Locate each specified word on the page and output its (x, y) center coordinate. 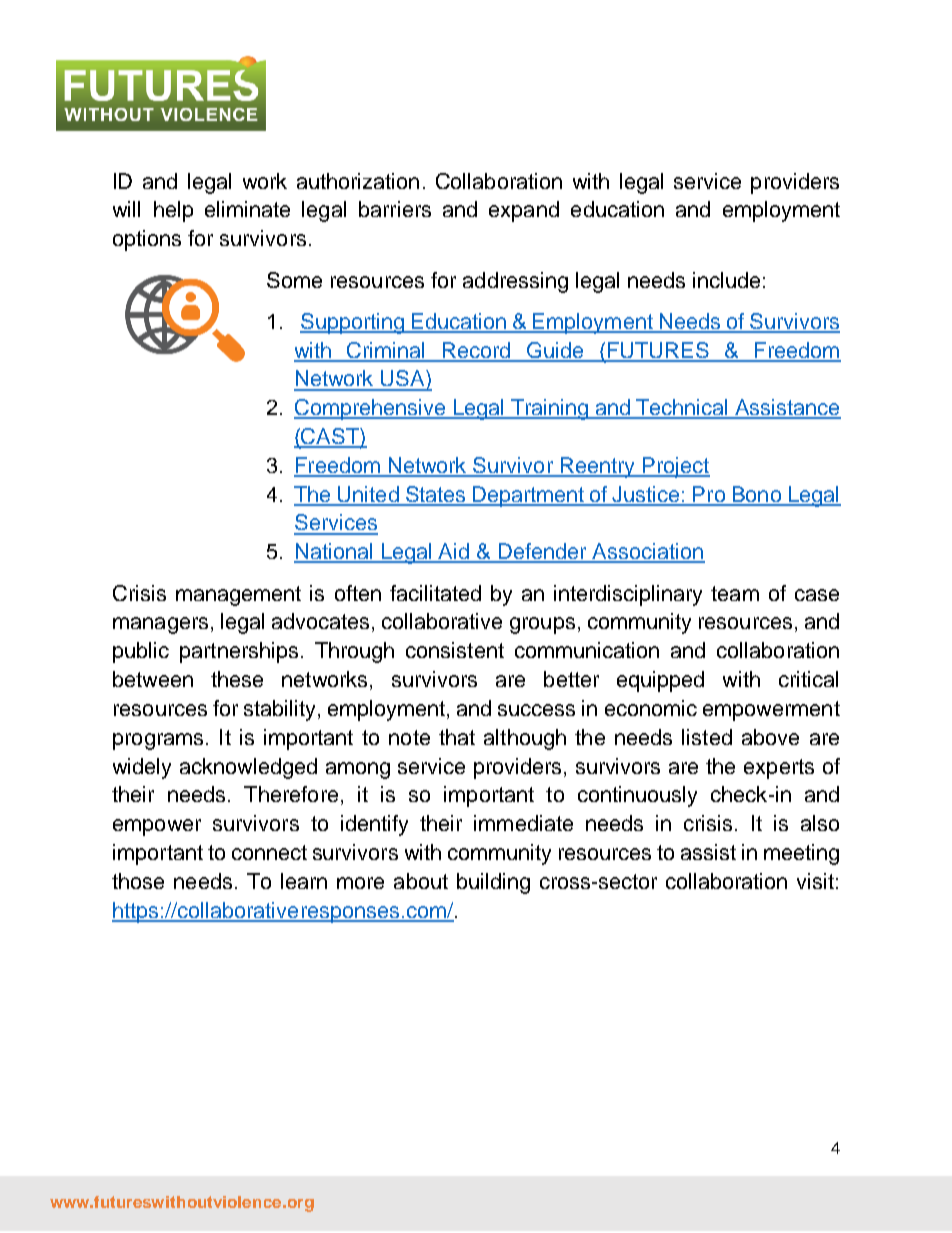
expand (524, 211)
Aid (454, 552)
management (238, 596)
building (493, 883)
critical (808, 679)
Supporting (353, 323)
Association (648, 552)
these (237, 679)
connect (269, 852)
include (726, 280)
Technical (682, 408)
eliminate (247, 209)
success (536, 710)
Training (549, 409)
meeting (801, 854)
